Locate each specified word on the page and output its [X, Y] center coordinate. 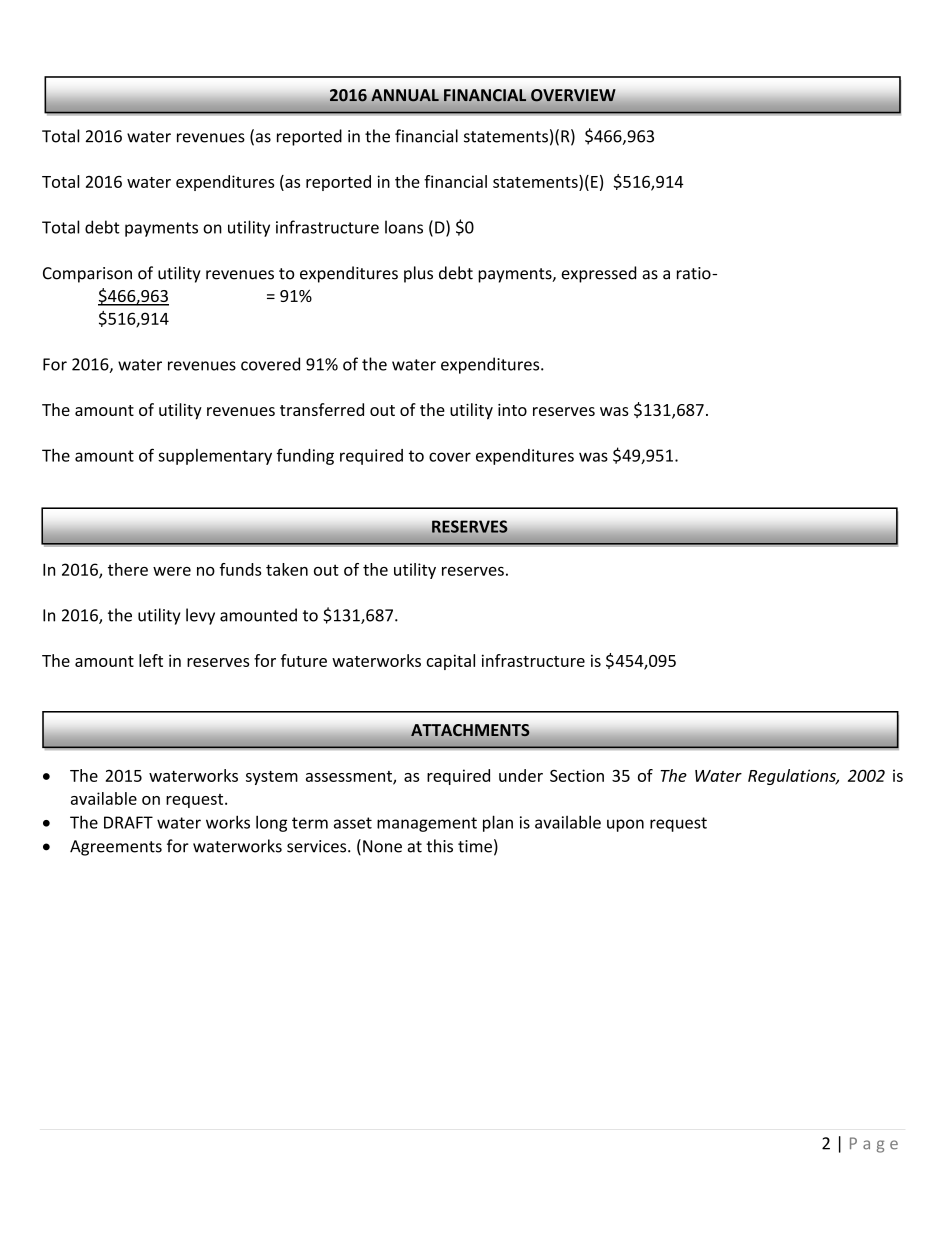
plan [498, 823]
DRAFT [128, 822]
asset [353, 823]
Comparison [87, 275]
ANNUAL [405, 95]
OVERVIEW [573, 95]
